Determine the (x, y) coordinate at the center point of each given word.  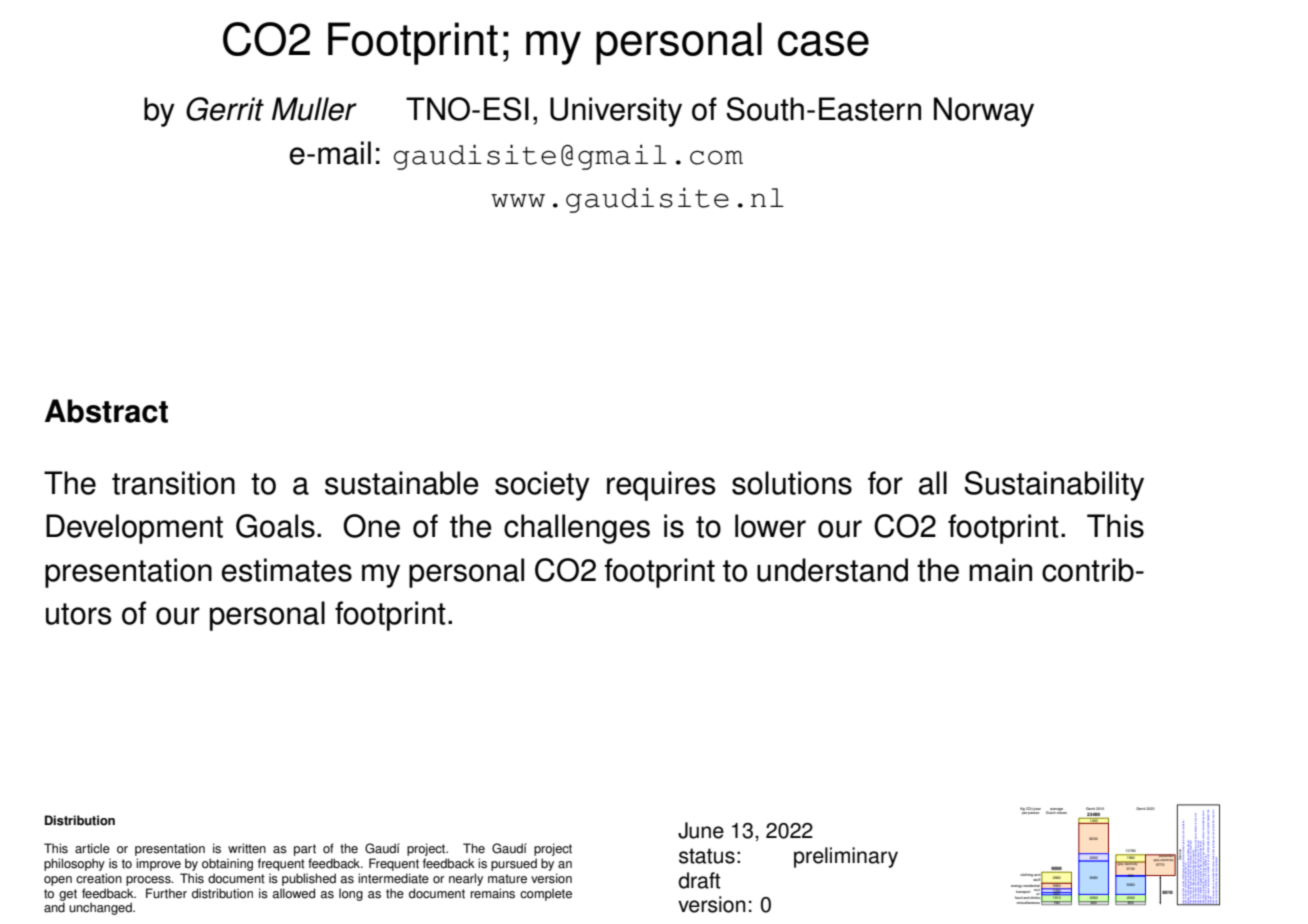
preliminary (846, 857)
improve (158, 864)
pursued (514, 864)
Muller (314, 109)
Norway (984, 112)
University (616, 112)
